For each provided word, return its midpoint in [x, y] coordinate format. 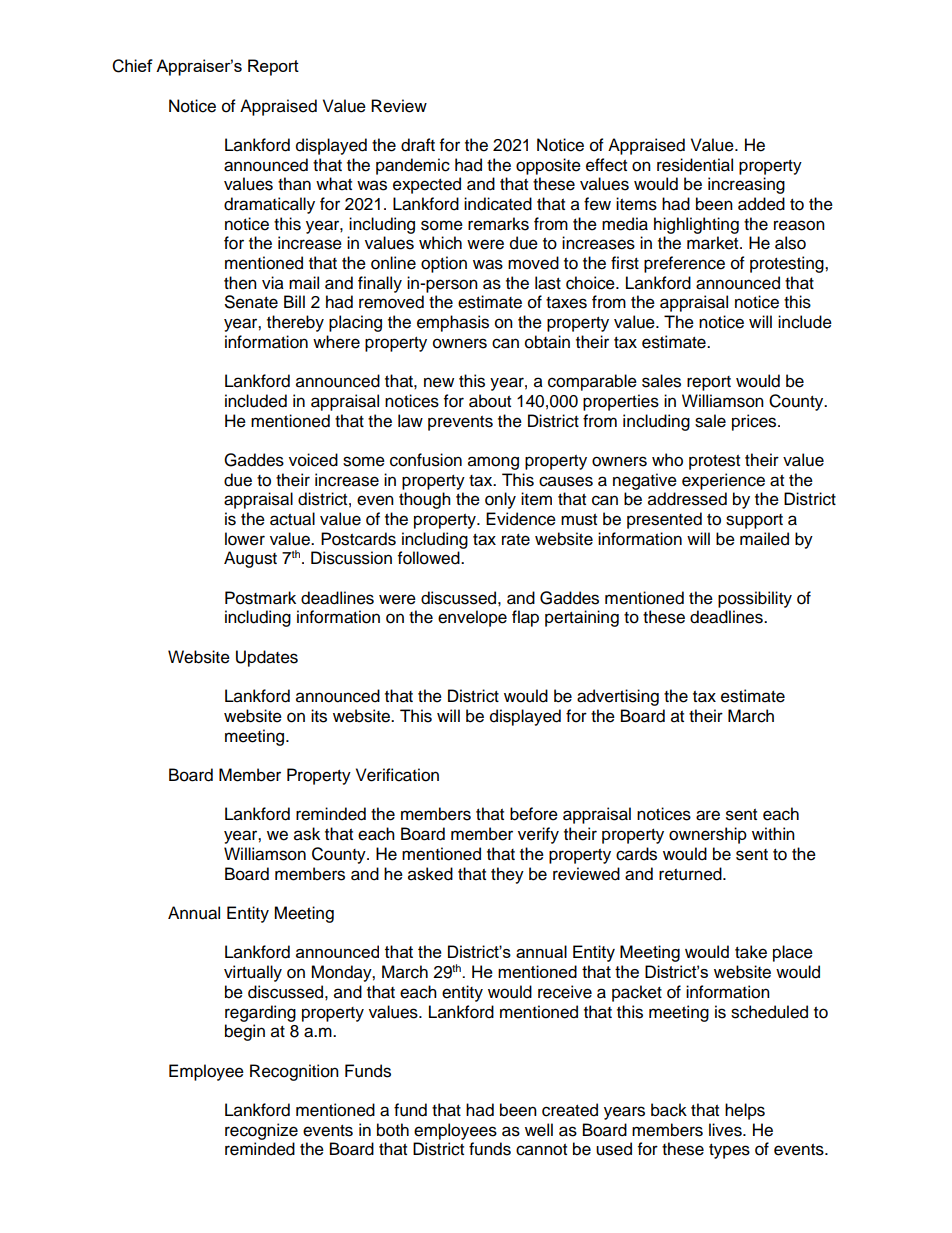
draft [418, 145]
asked [430, 874]
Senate [251, 302]
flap [525, 618]
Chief [132, 66]
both [393, 1130]
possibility [755, 599]
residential [695, 165]
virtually [253, 973]
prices [755, 422]
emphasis [453, 323]
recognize [261, 1131]
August [250, 559]
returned [691, 874]
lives [726, 1130]
